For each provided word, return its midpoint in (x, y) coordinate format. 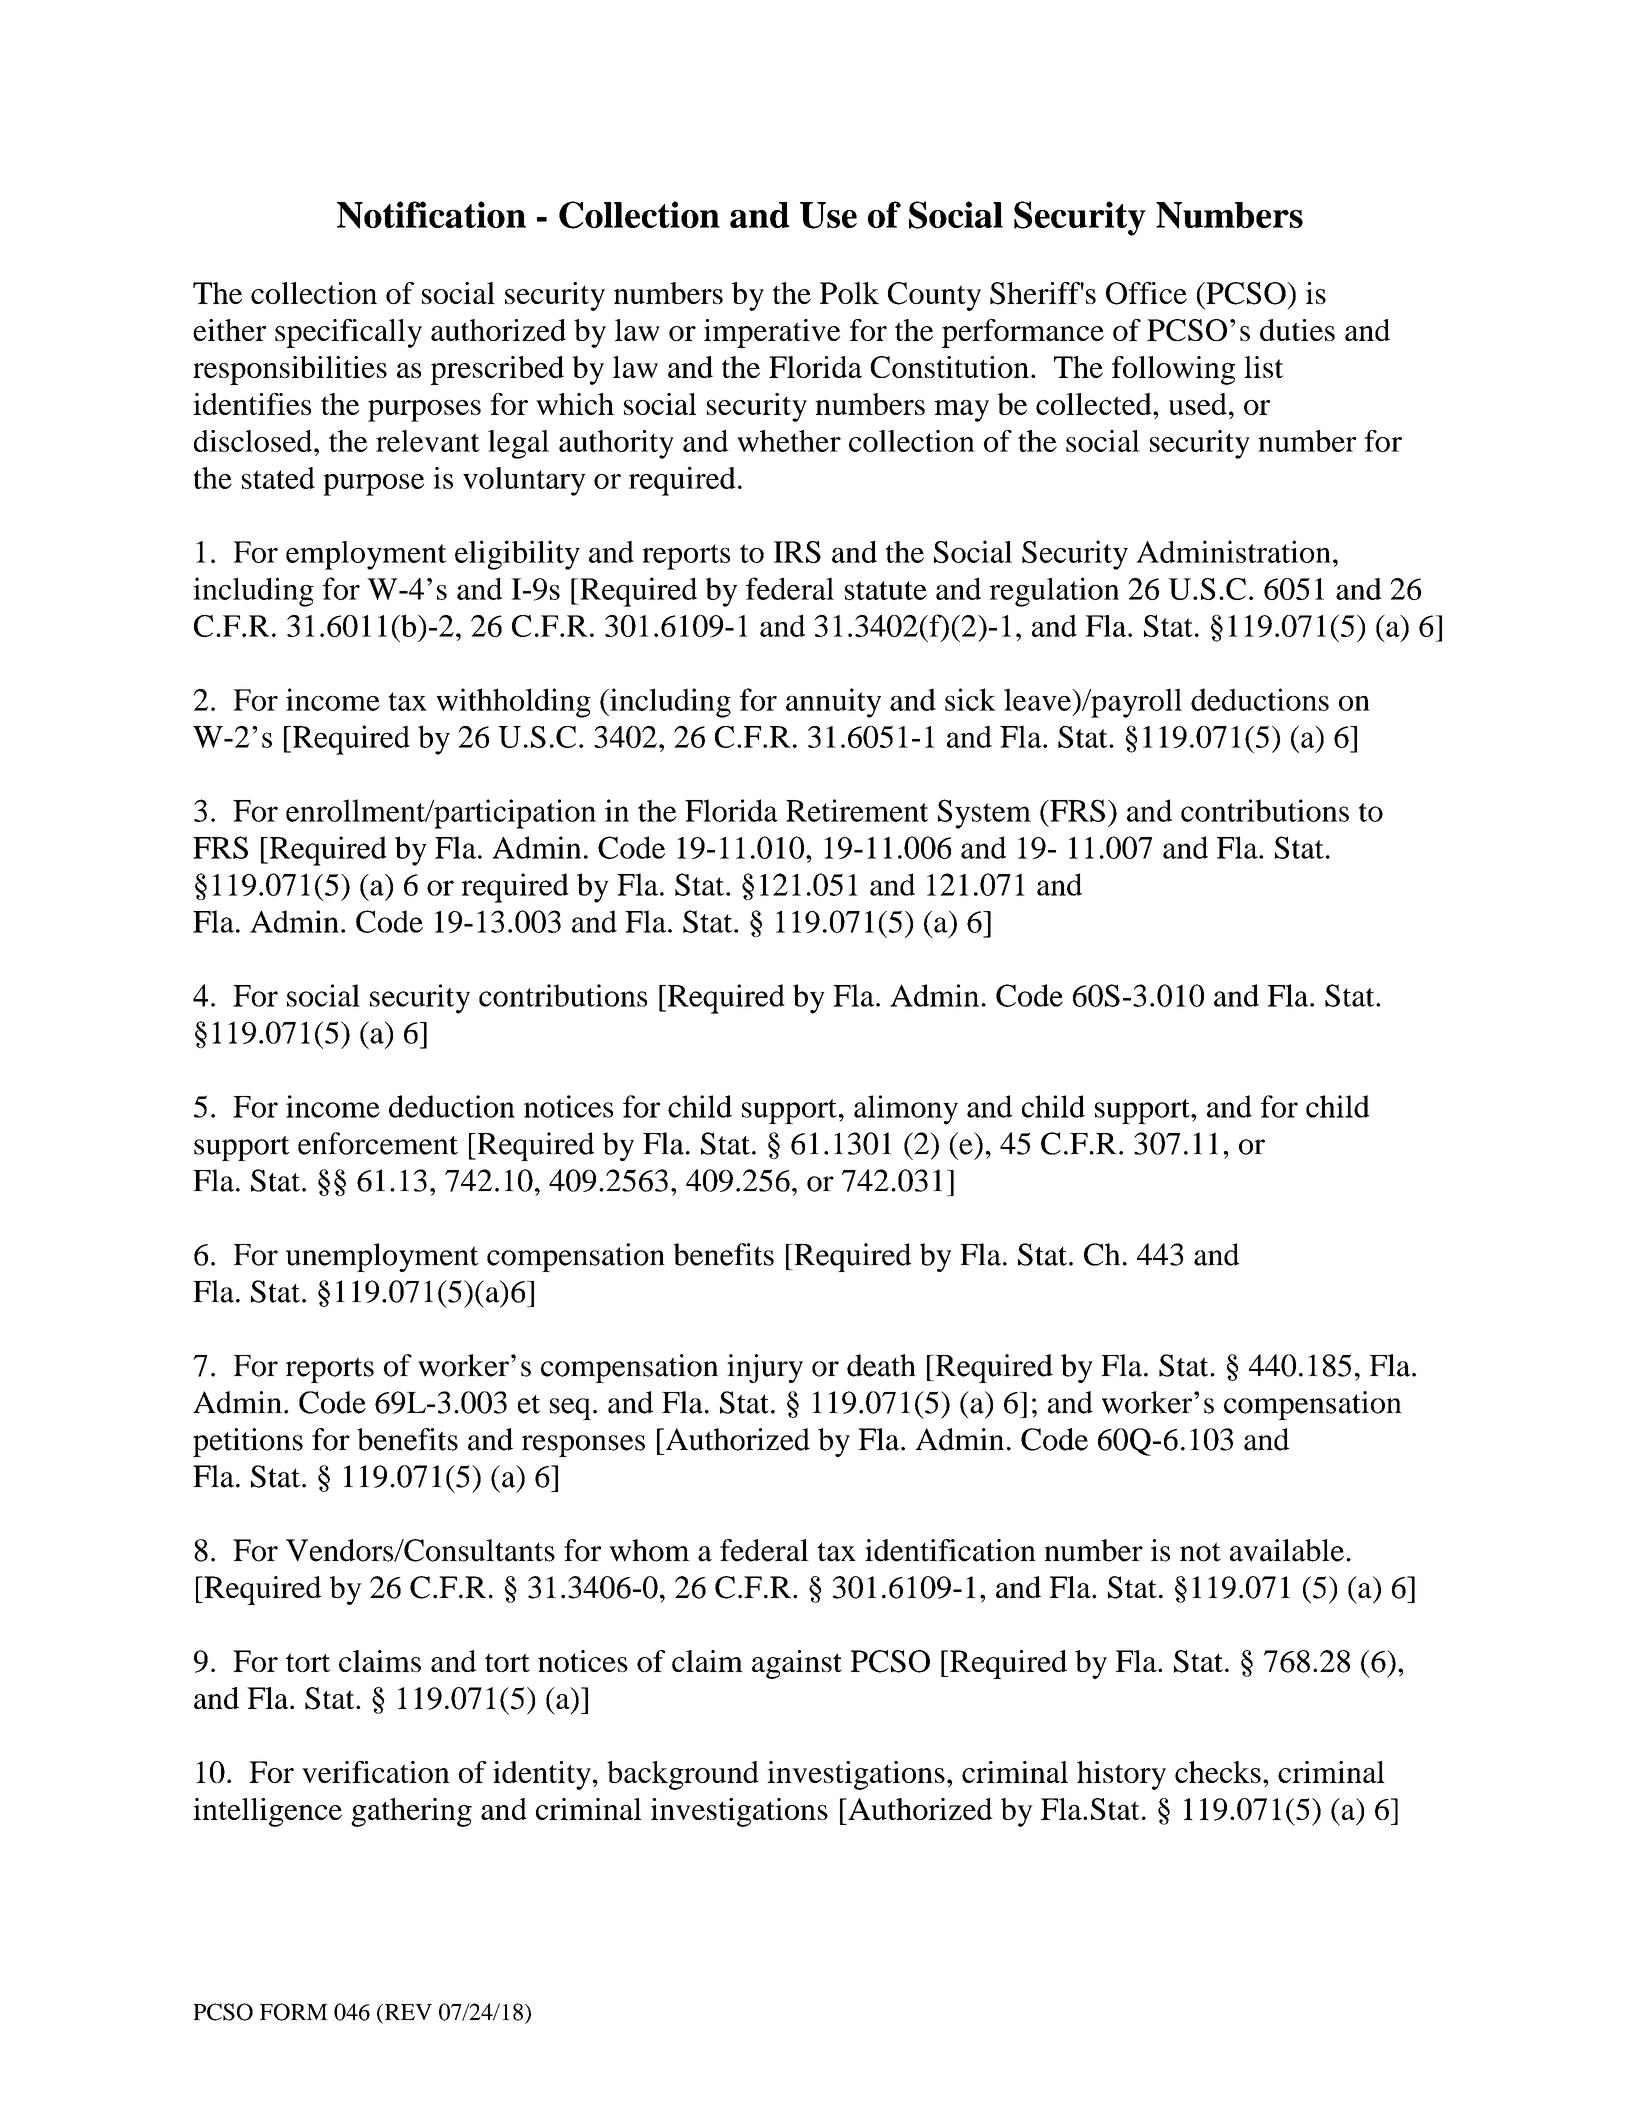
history (1121, 1775)
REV (407, 2012)
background (683, 1775)
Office (1146, 293)
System (984, 814)
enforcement (378, 1143)
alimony (906, 1110)
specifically (348, 333)
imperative (772, 333)
